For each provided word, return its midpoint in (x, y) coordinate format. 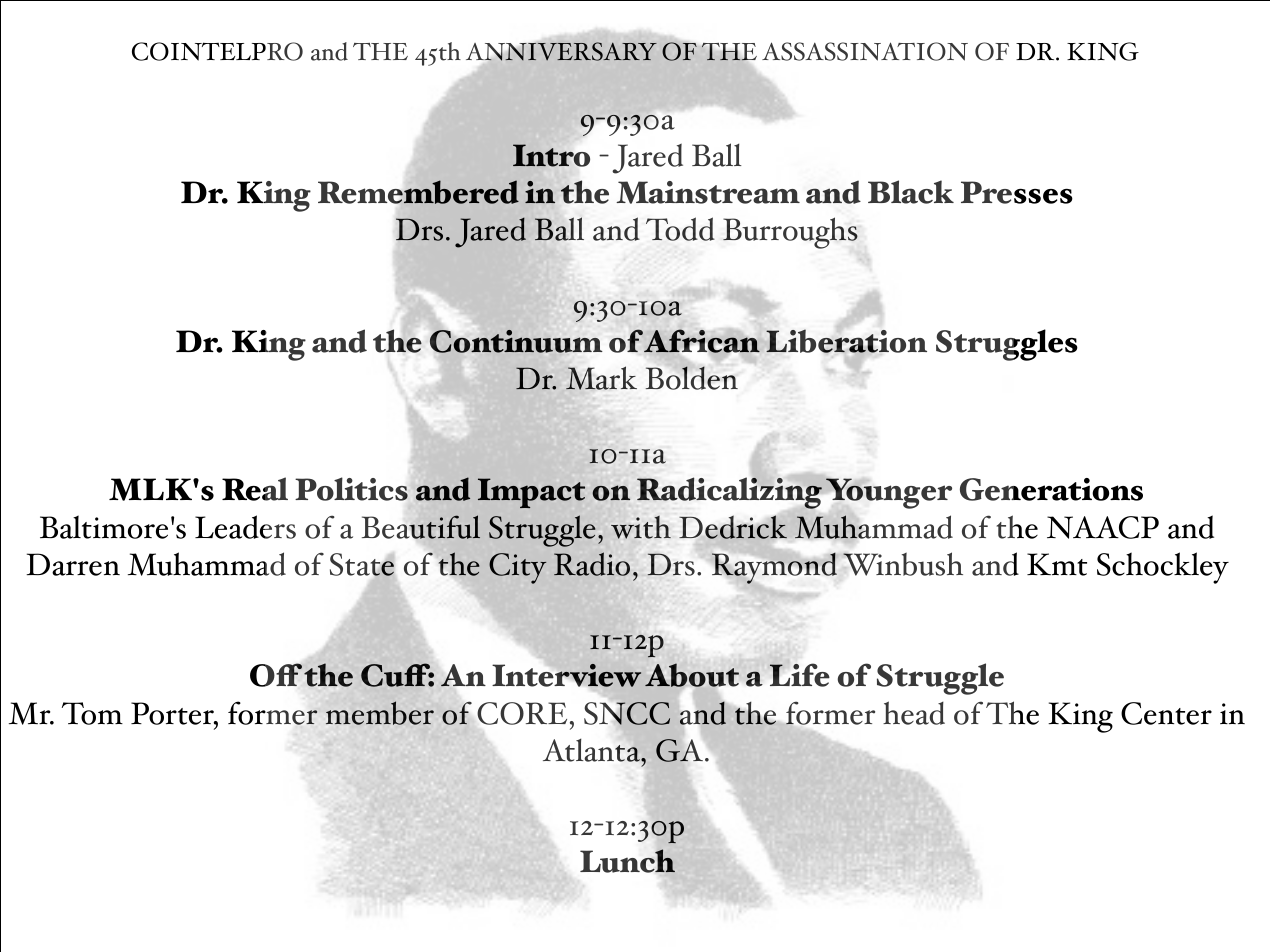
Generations (1051, 489)
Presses (1017, 192)
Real (255, 489)
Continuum (516, 341)
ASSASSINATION (865, 51)
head (914, 713)
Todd (680, 229)
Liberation (846, 342)
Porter (173, 713)
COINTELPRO (217, 51)
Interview (567, 675)
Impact (531, 493)
